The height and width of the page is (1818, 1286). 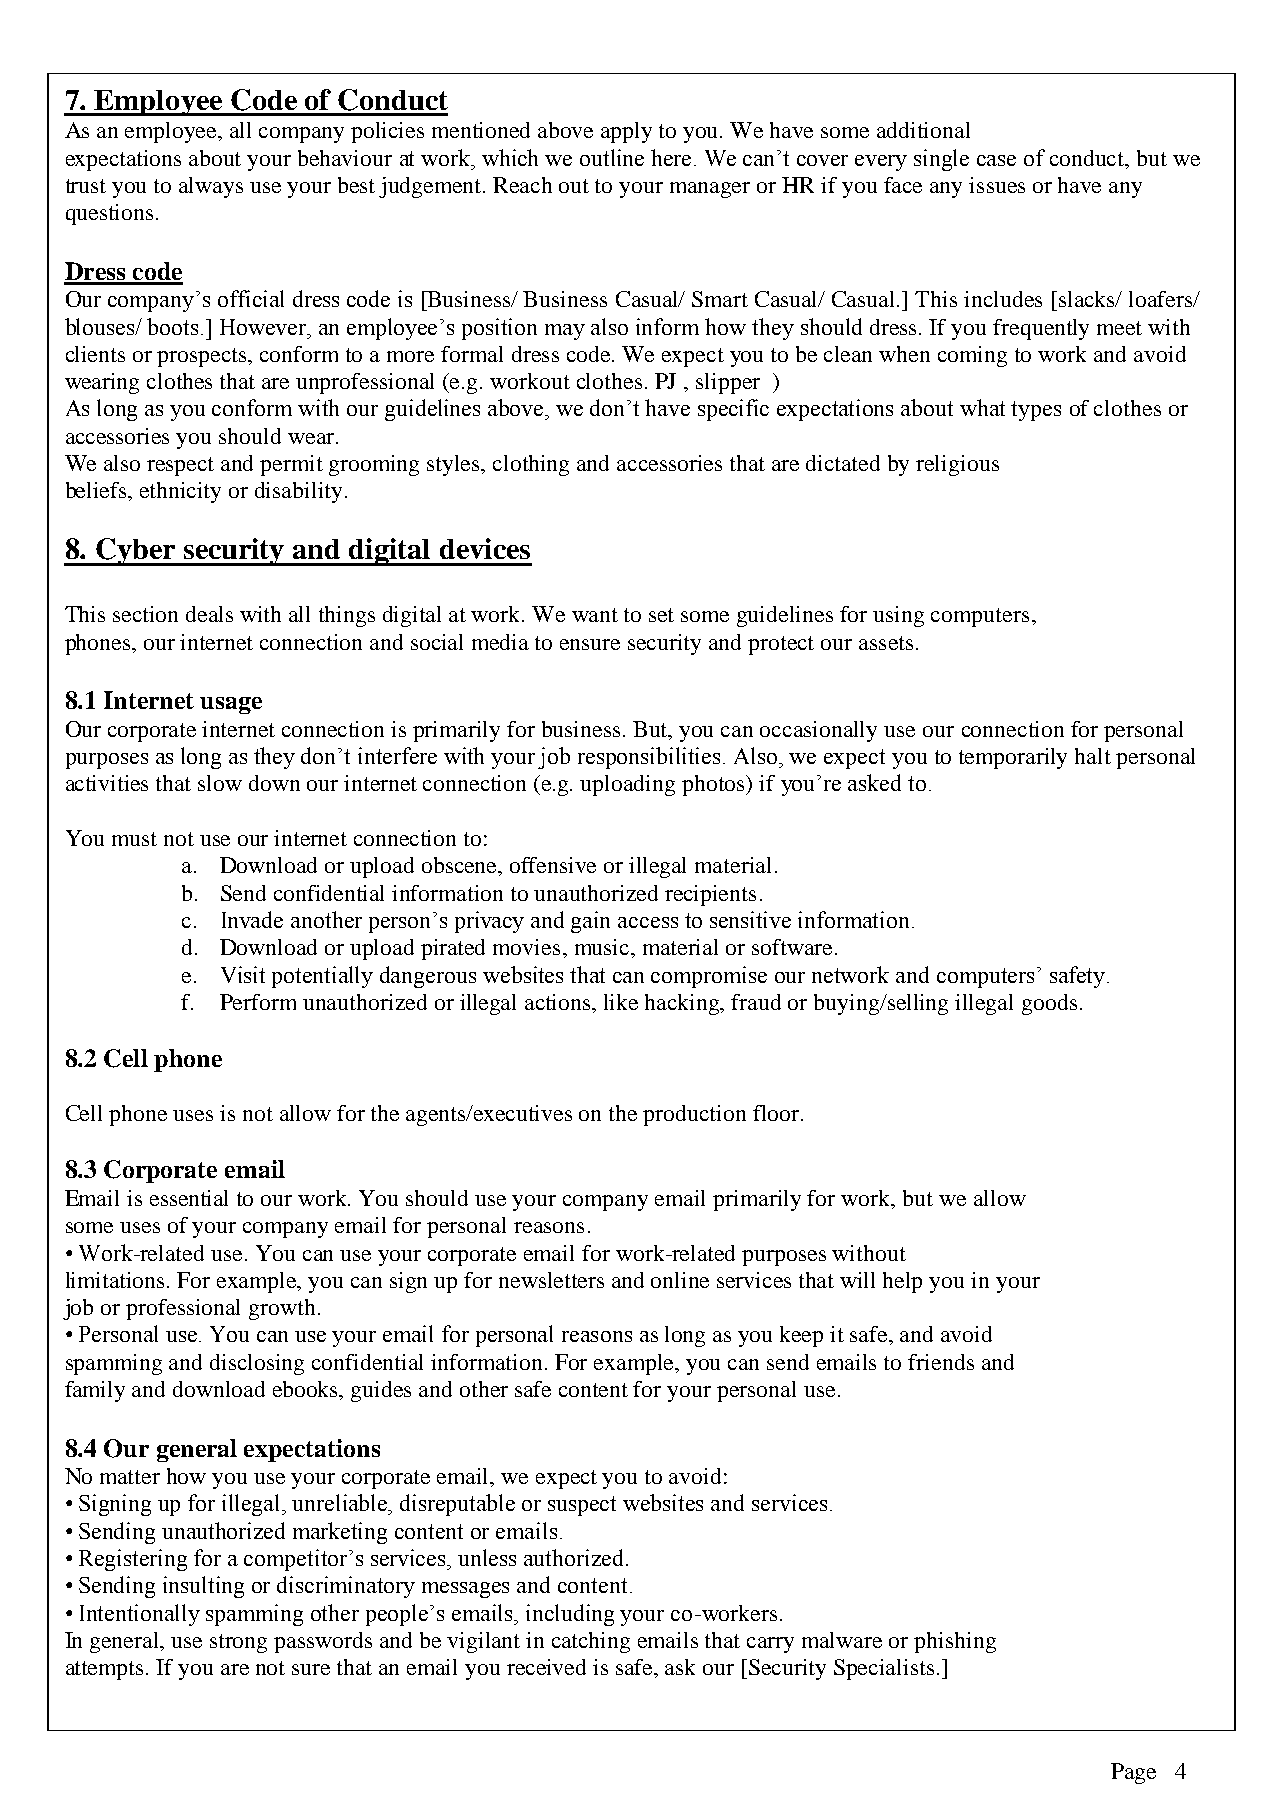 What do you see at coordinates (680, 1280) in the page?
I see `online` at bounding box center [680, 1280].
